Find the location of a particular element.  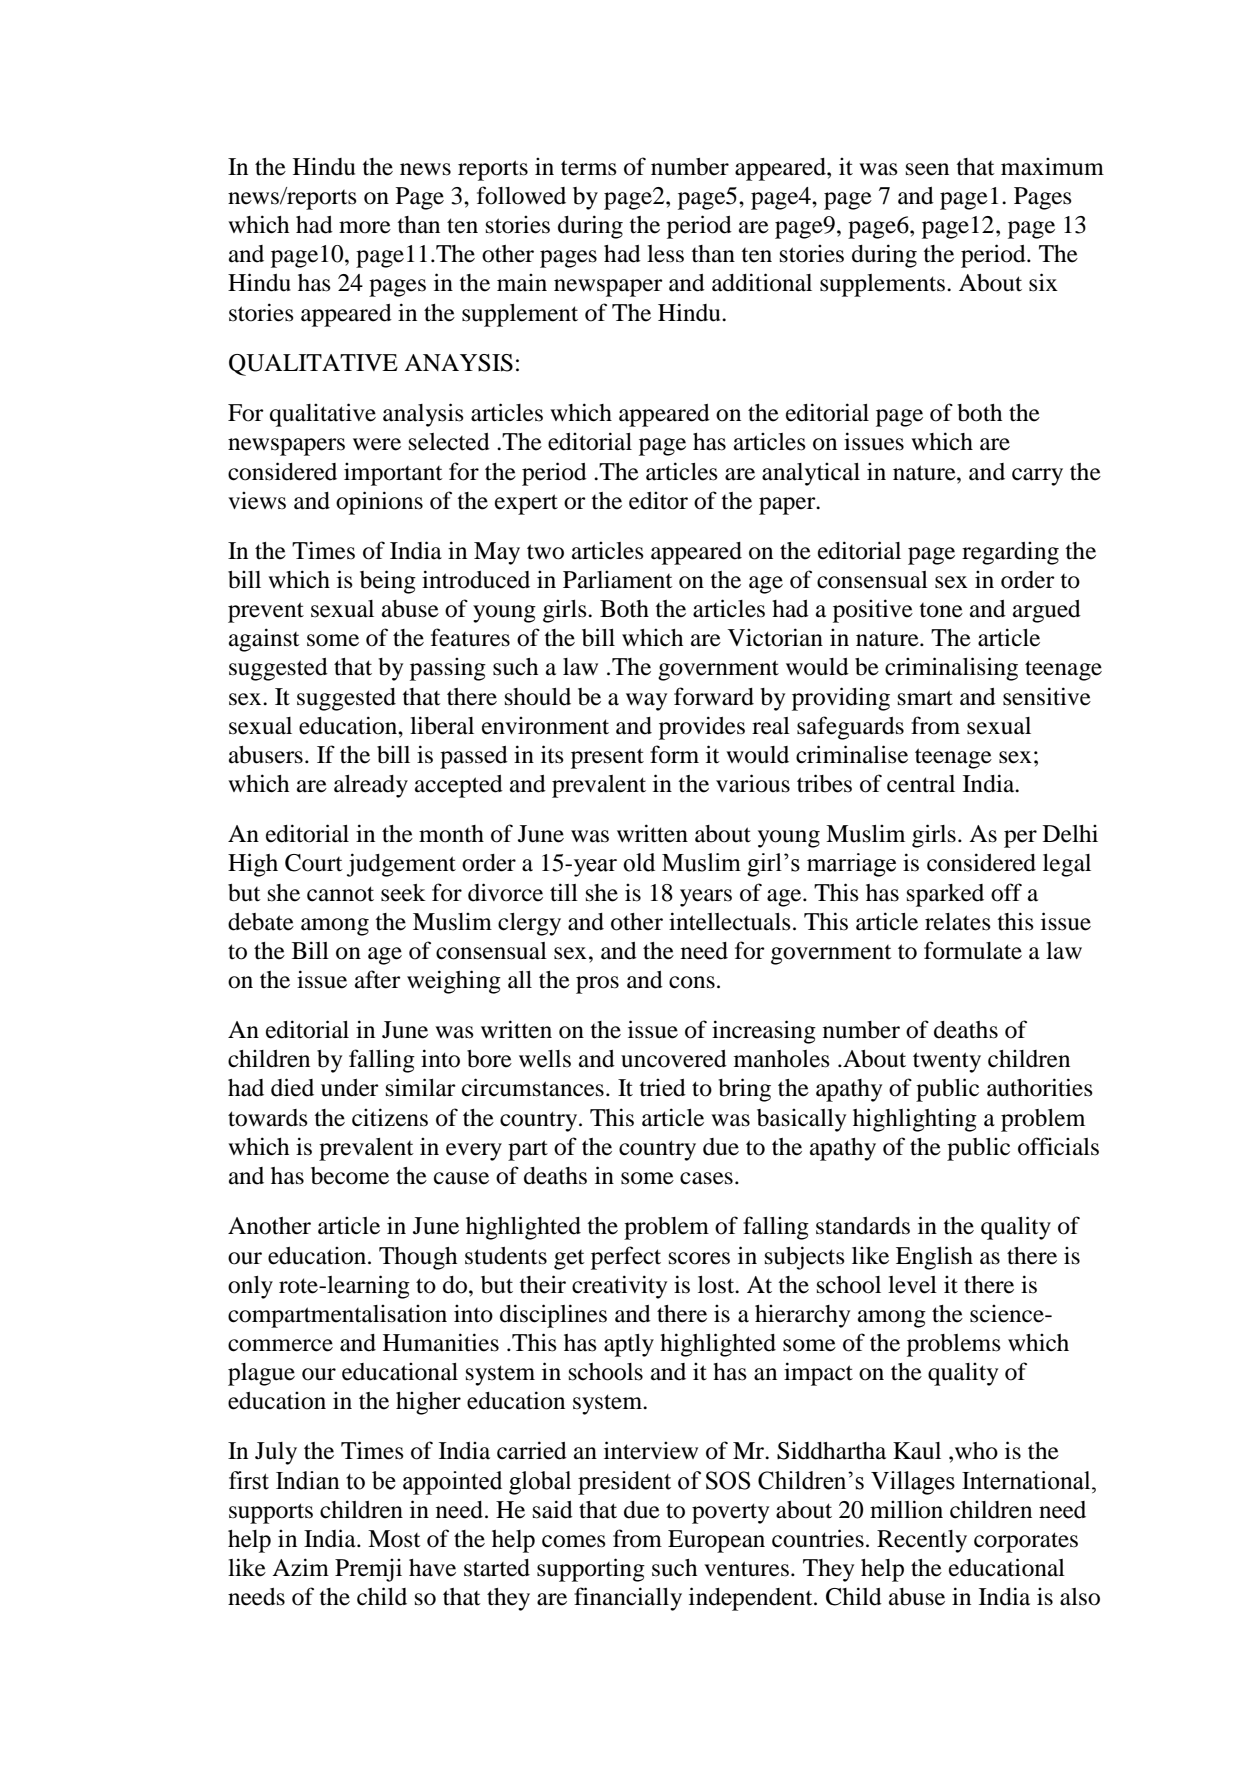

old is located at coordinates (639, 862).
